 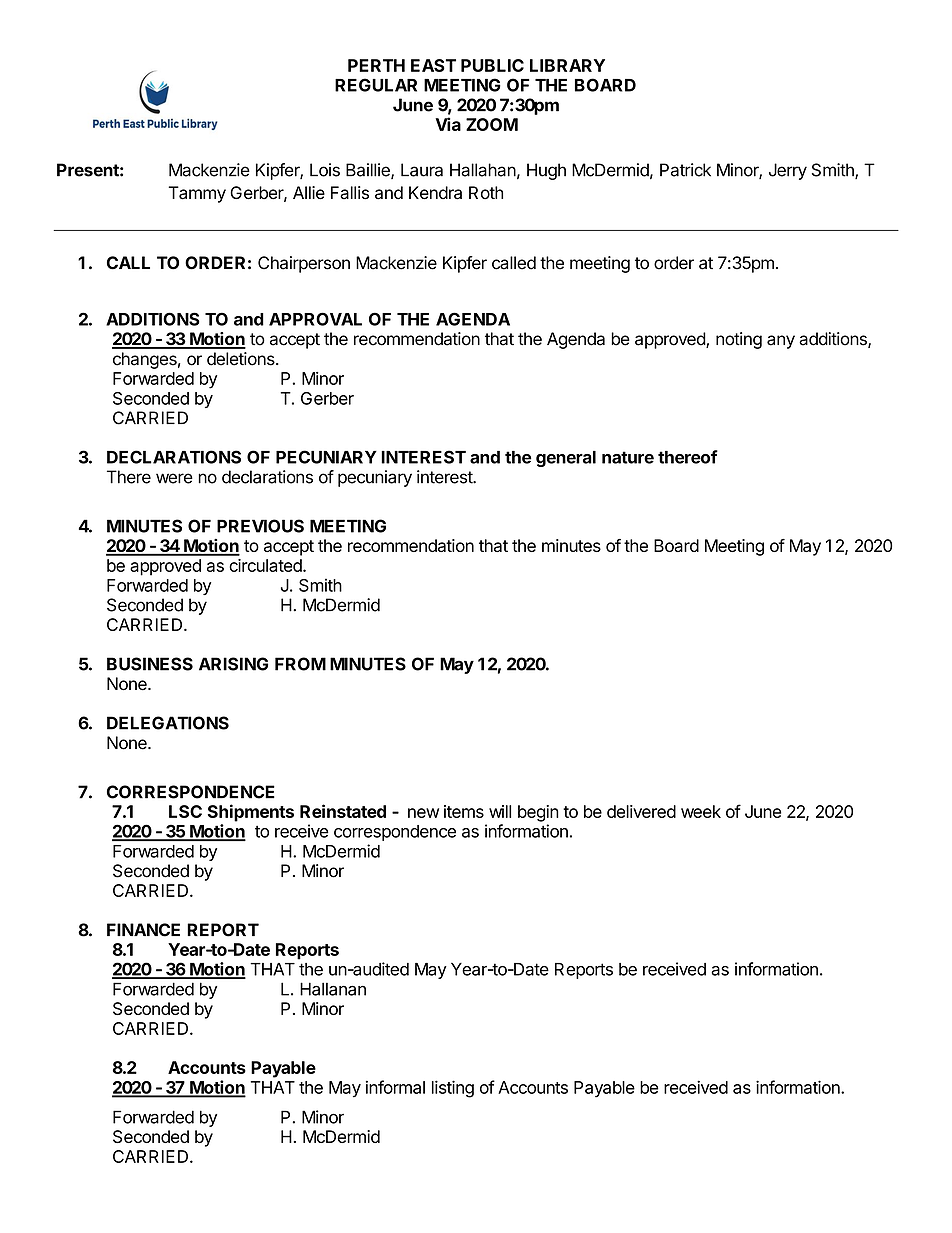 What do you see at coordinates (251, 813) in the page?
I see `Shipments` at bounding box center [251, 813].
